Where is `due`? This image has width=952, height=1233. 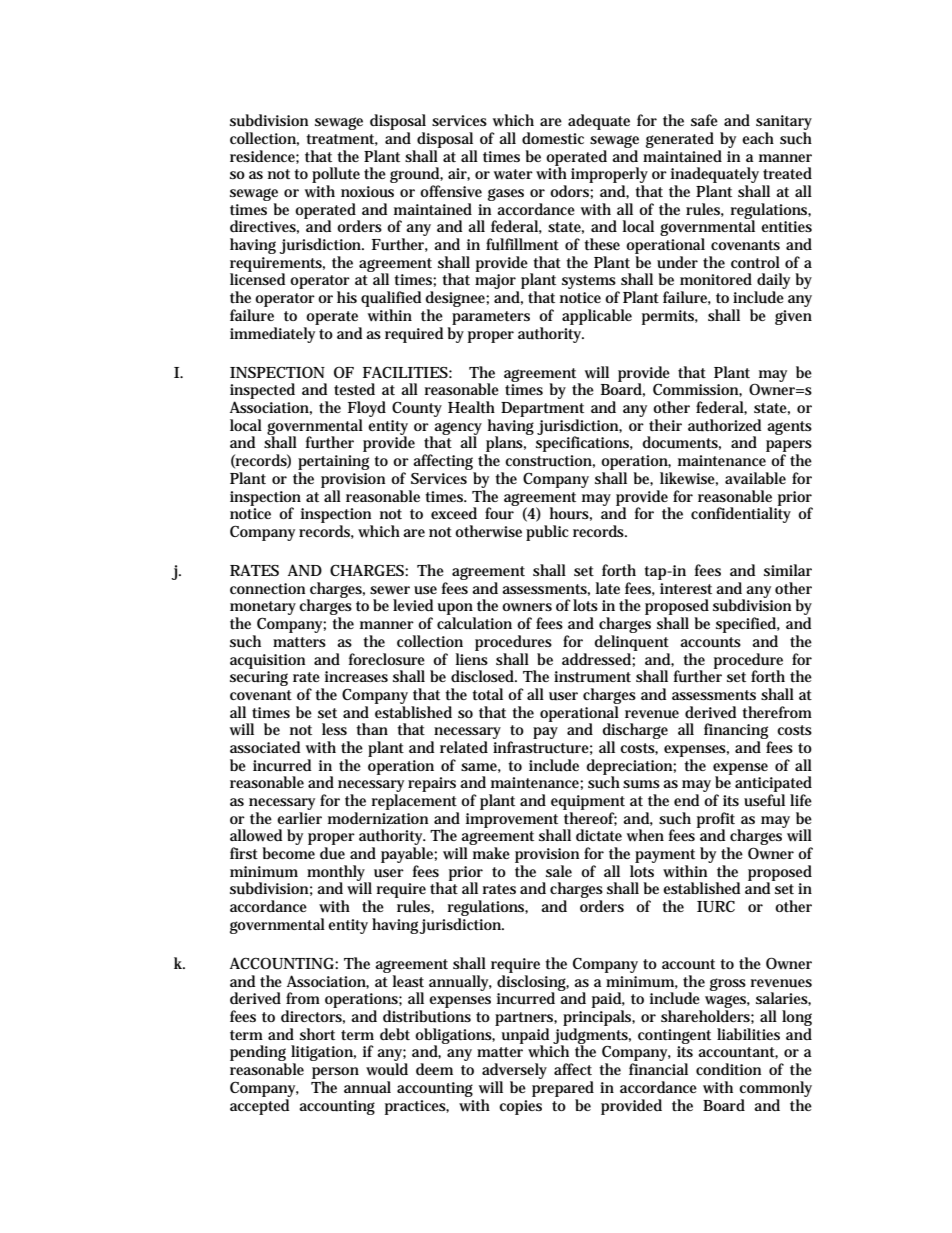
due is located at coordinates (332, 853).
